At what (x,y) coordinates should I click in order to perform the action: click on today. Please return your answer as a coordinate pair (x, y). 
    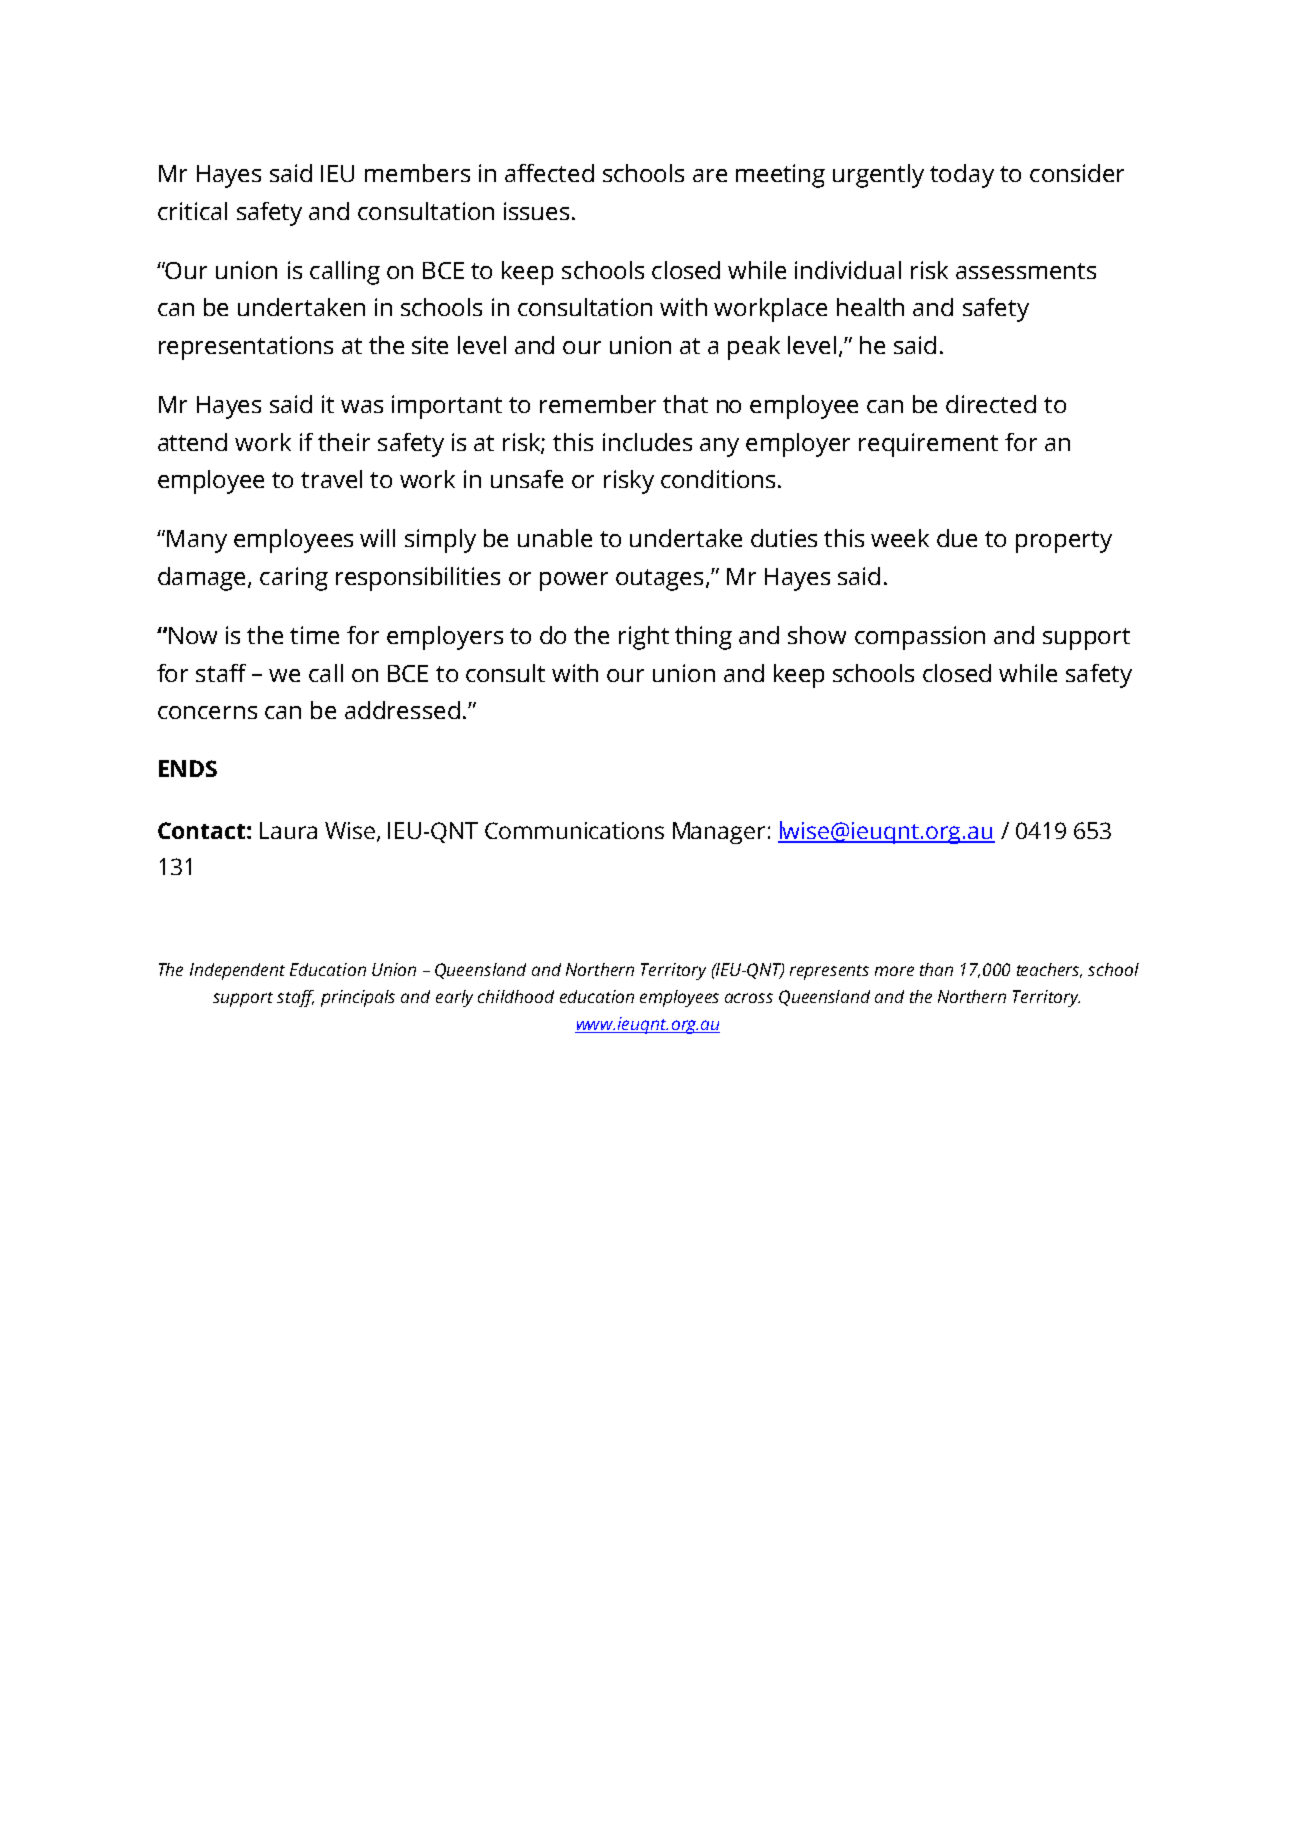
    Looking at the image, I should click on (962, 176).
